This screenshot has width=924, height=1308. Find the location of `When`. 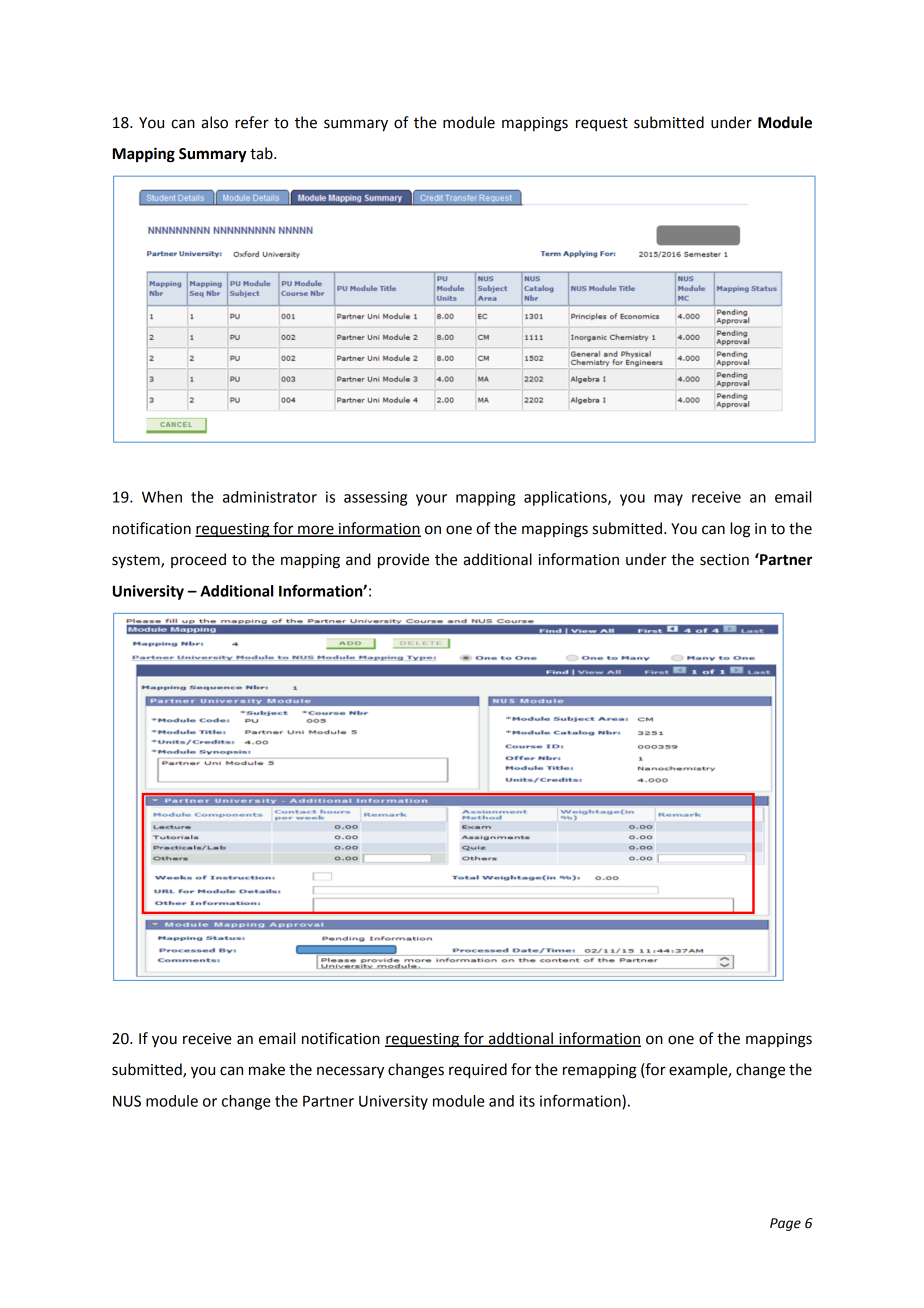

When is located at coordinates (162, 497).
